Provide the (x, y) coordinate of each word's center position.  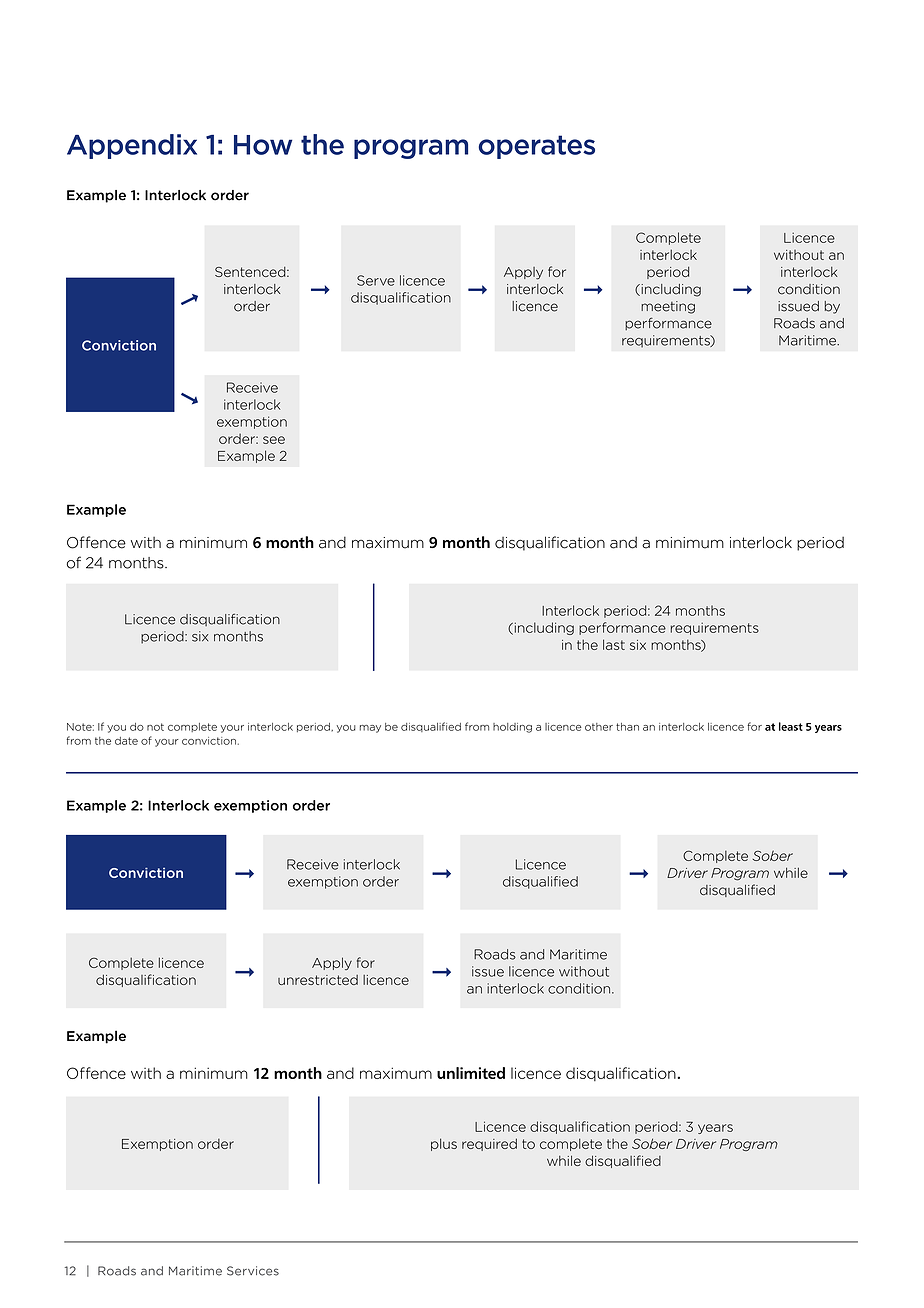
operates (537, 147)
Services (253, 1271)
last (614, 644)
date (126, 741)
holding (512, 728)
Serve (376, 280)
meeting (668, 307)
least (791, 726)
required (489, 1144)
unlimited (471, 1073)
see (274, 440)
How (263, 145)
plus (444, 1144)
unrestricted (318, 980)
